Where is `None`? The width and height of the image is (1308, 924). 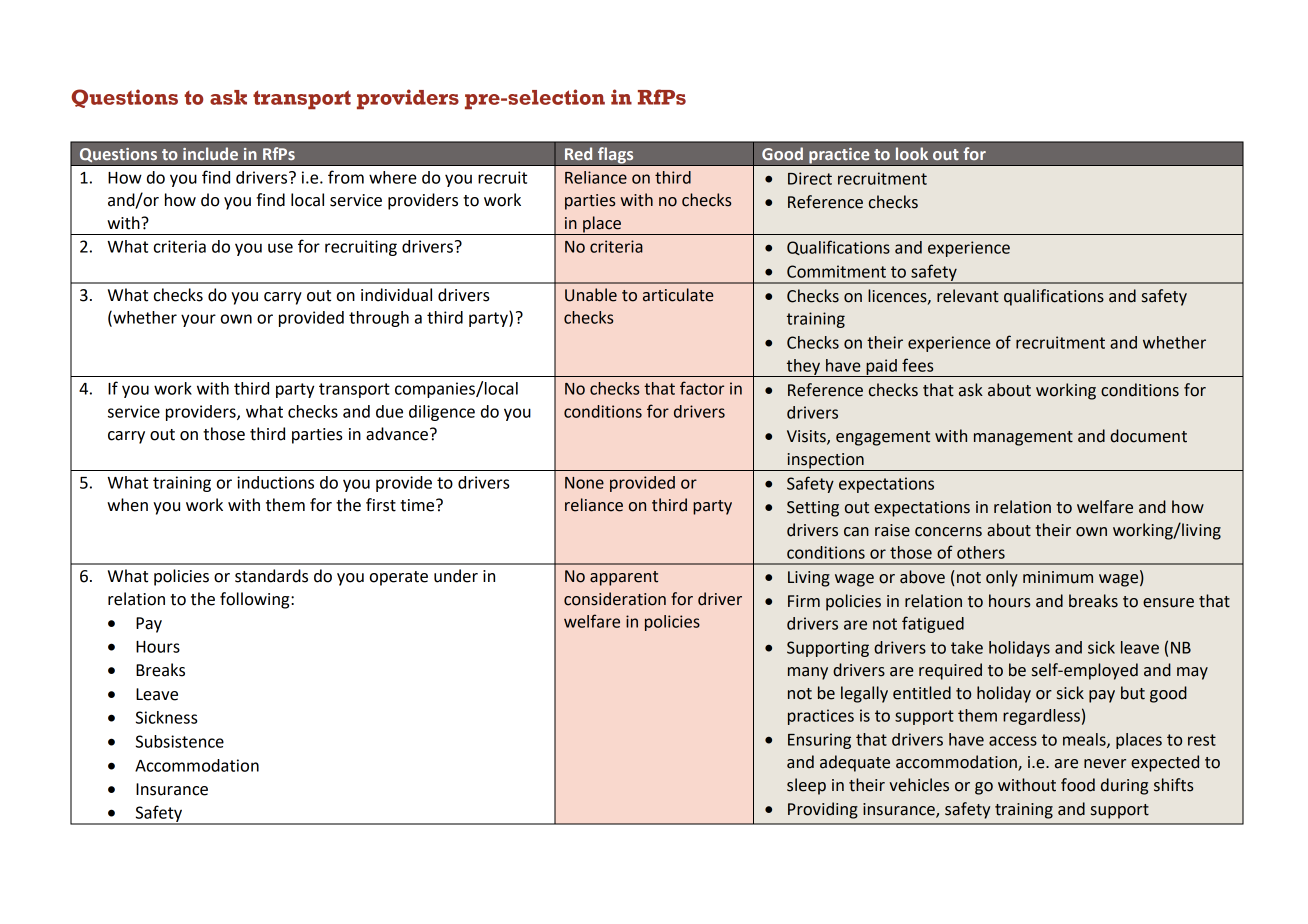 None is located at coordinates (584, 483).
